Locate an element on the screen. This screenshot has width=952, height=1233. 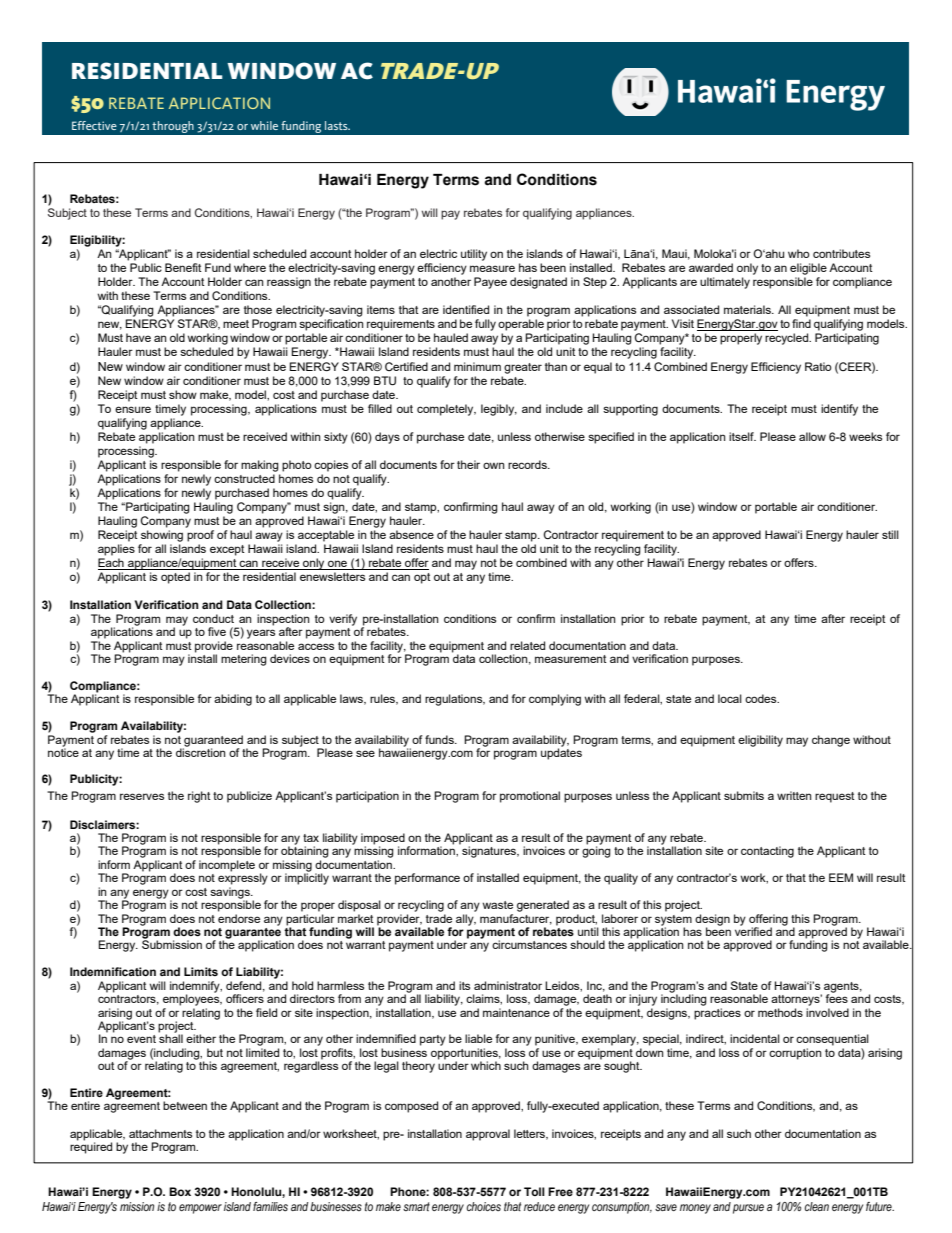
who is located at coordinates (799, 253).
